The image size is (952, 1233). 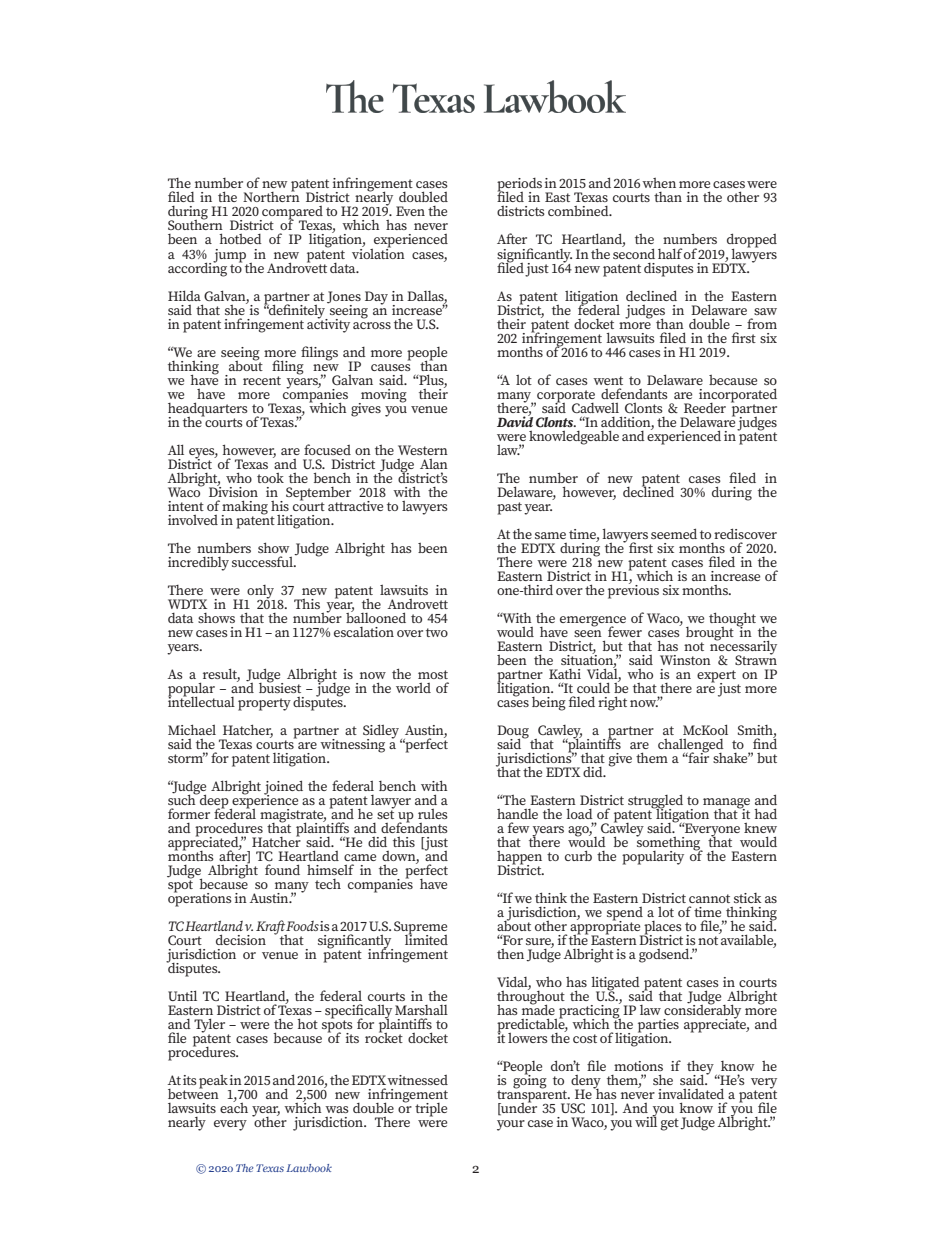 What do you see at coordinates (260, 593) in the image?
I see `only` at bounding box center [260, 593].
